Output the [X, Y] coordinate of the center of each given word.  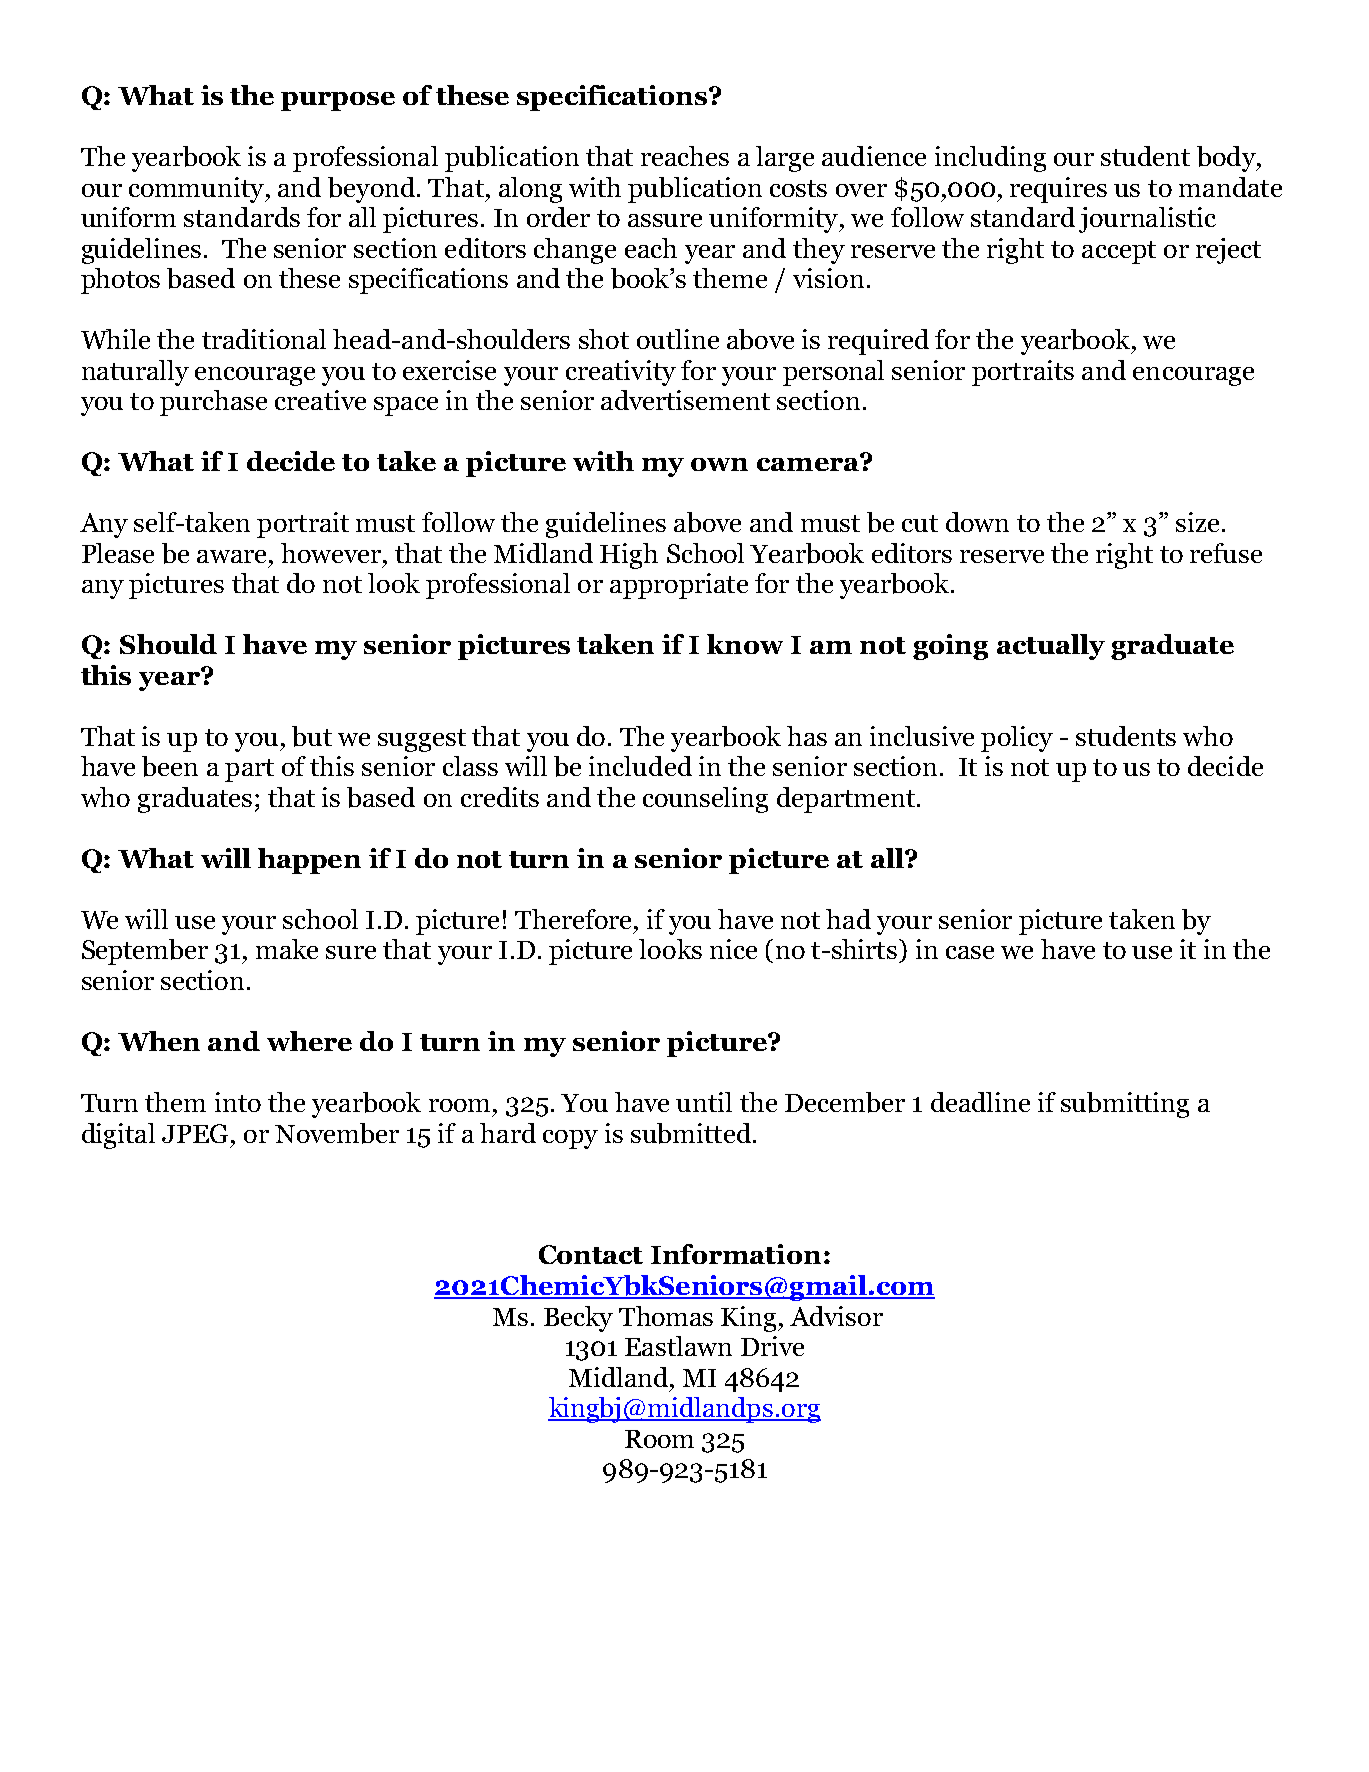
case [970, 952]
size [1197, 522]
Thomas [666, 1316]
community [197, 190]
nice [733, 949]
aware [231, 556]
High [629, 556]
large [785, 159]
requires [1058, 190]
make [287, 949]
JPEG [197, 1133]
